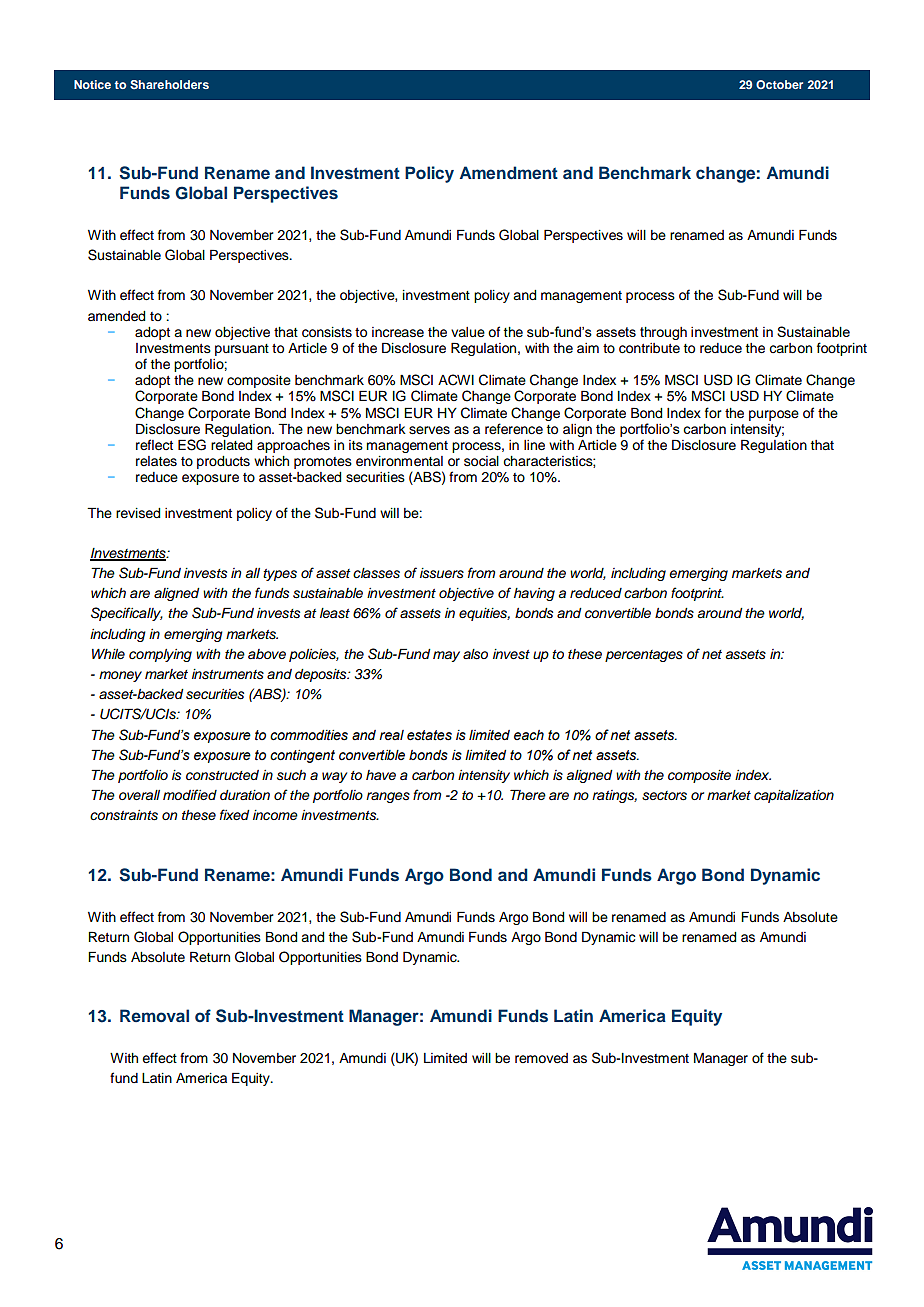  I want to click on percentages, so click(644, 656).
